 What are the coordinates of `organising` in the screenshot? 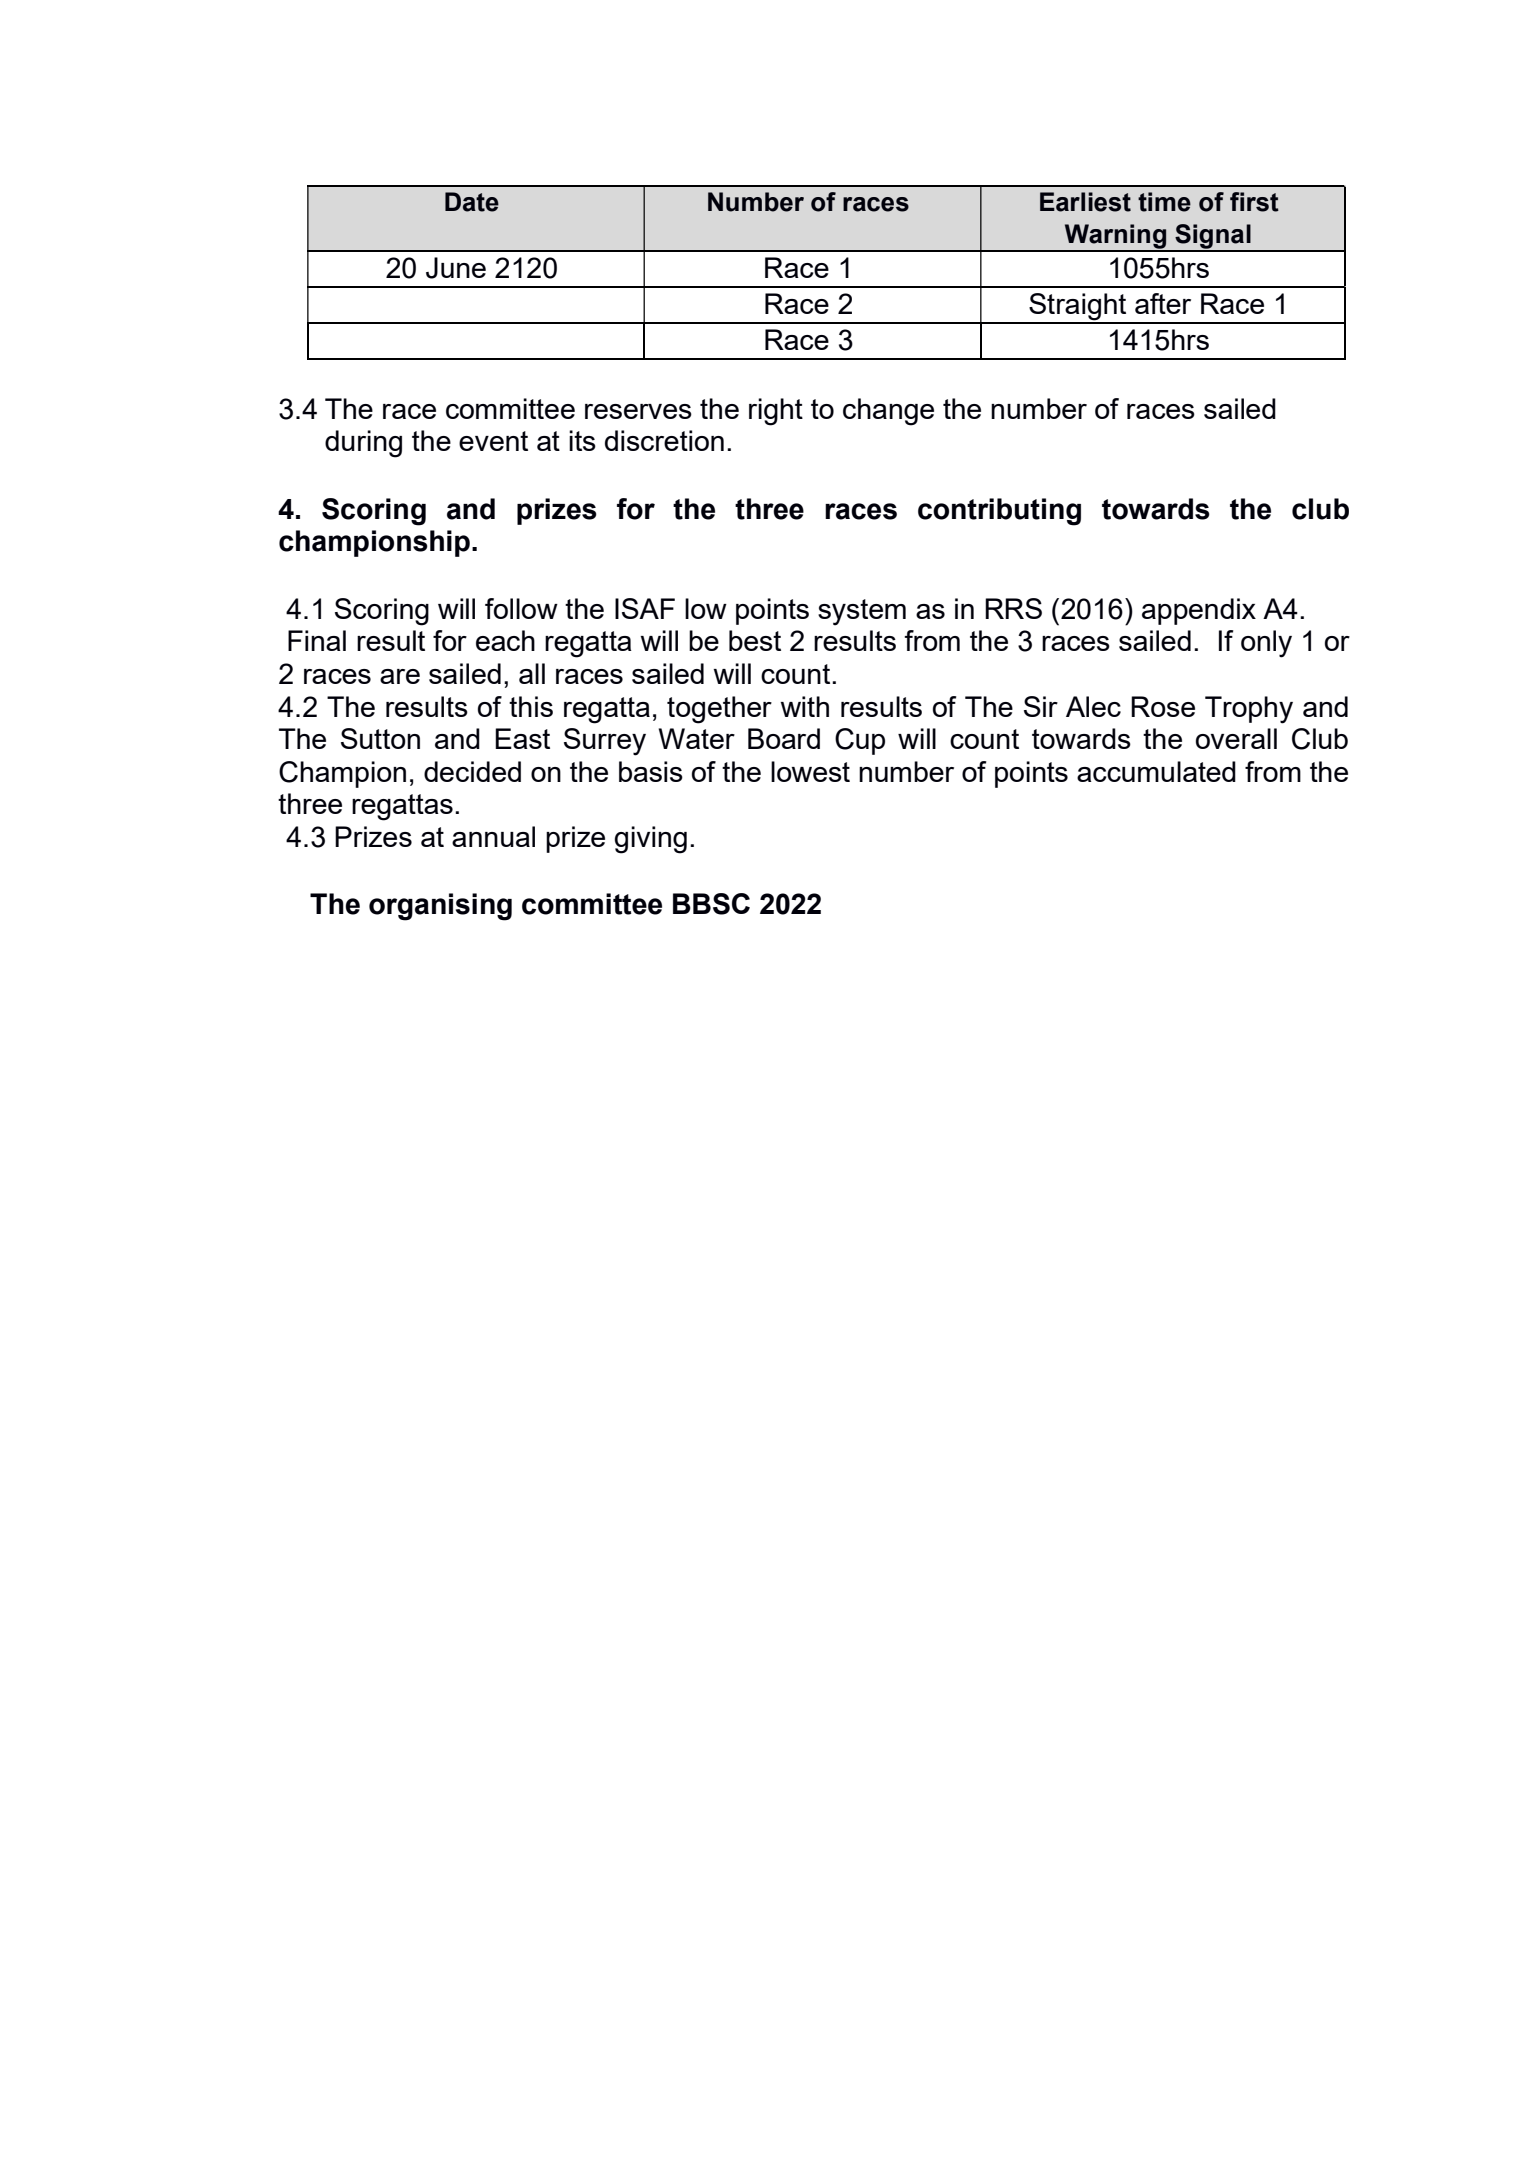 It's located at (440, 907).
